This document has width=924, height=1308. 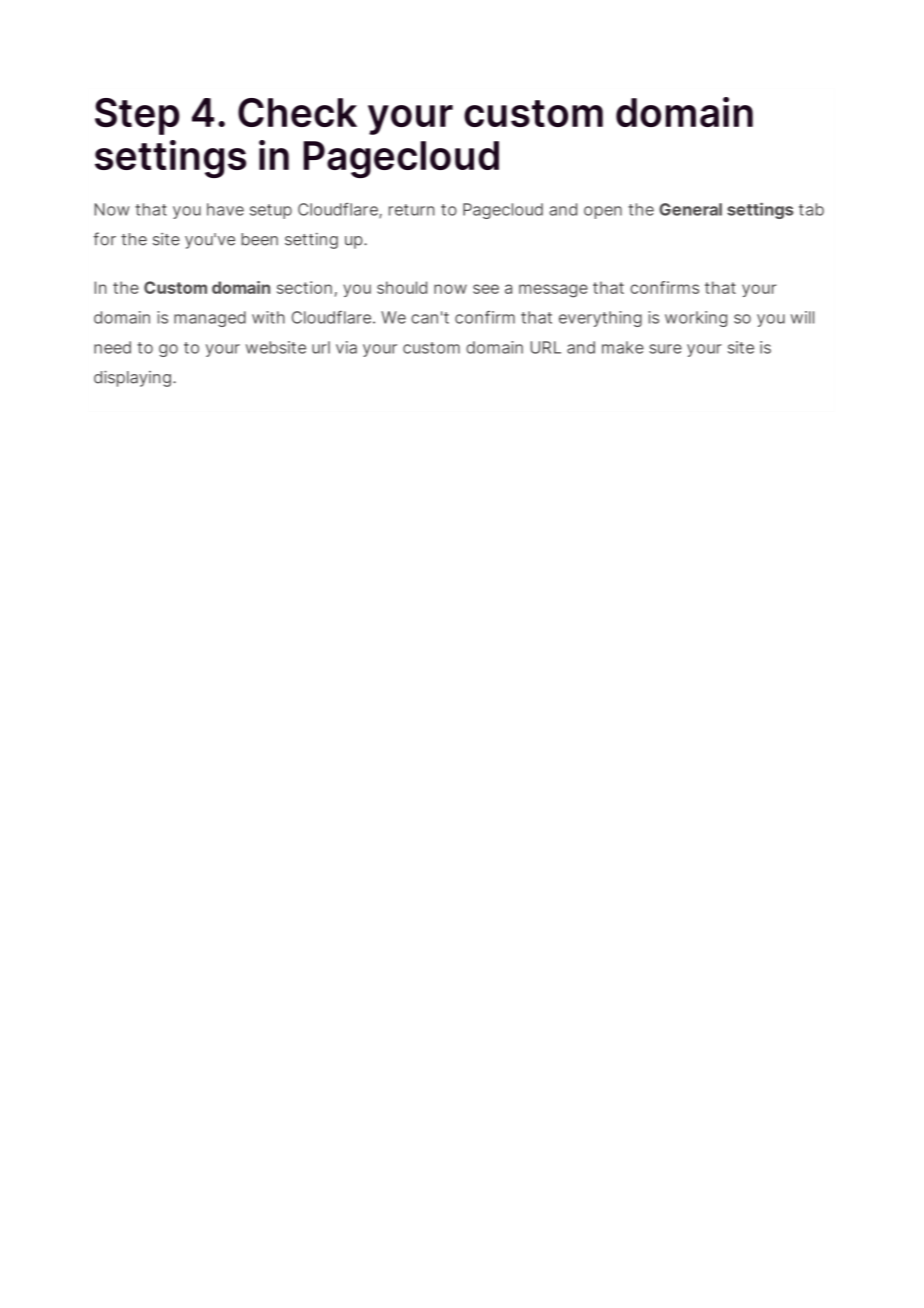 I want to click on Check, so click(x=297, y=112).
